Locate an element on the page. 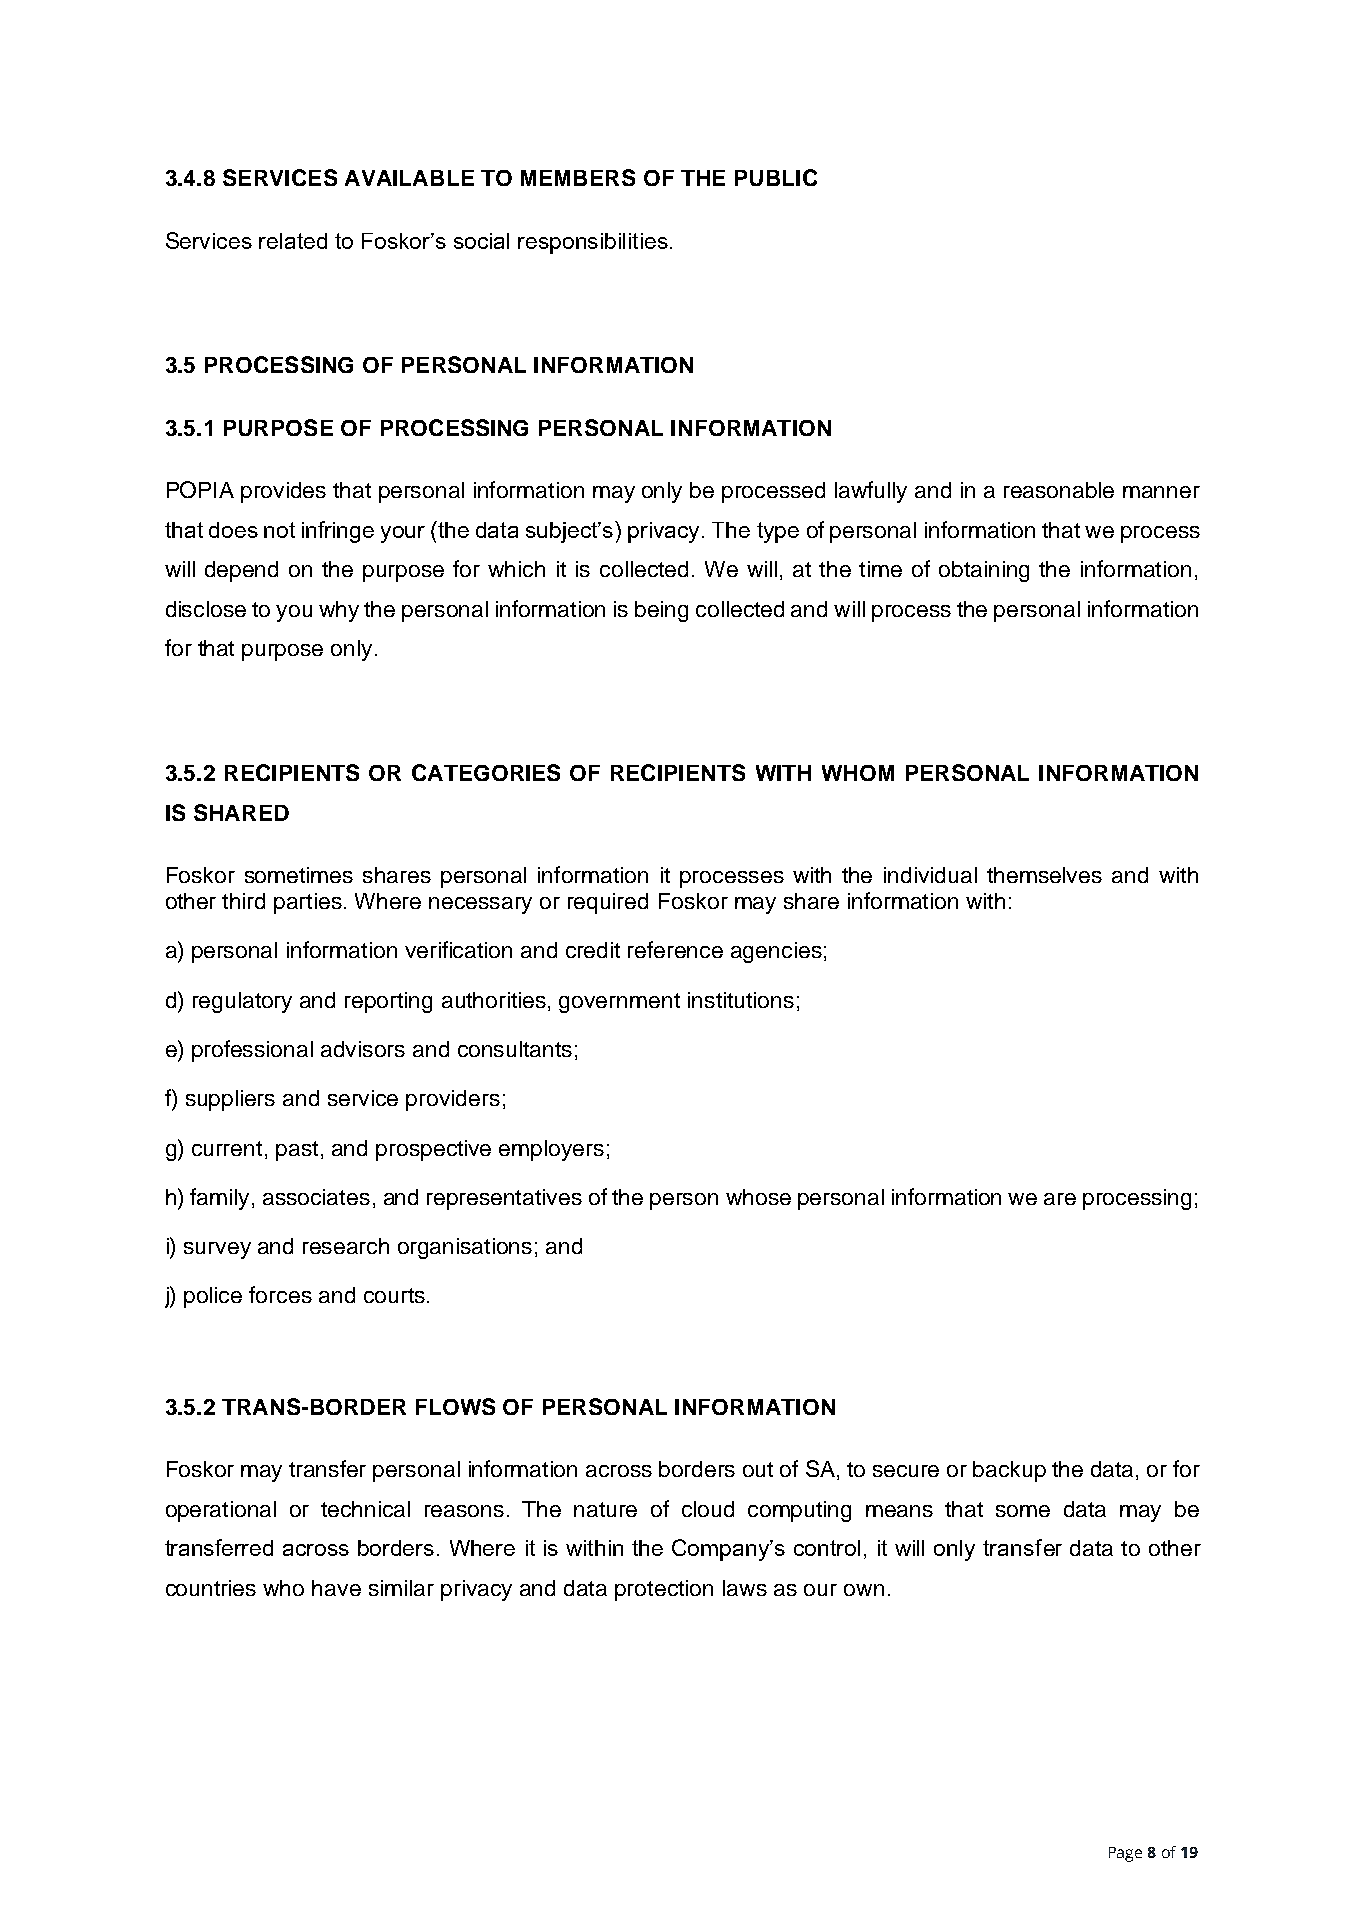 This image has height=1928, width=1363. themselves is located at coordinates (1044, 875).
